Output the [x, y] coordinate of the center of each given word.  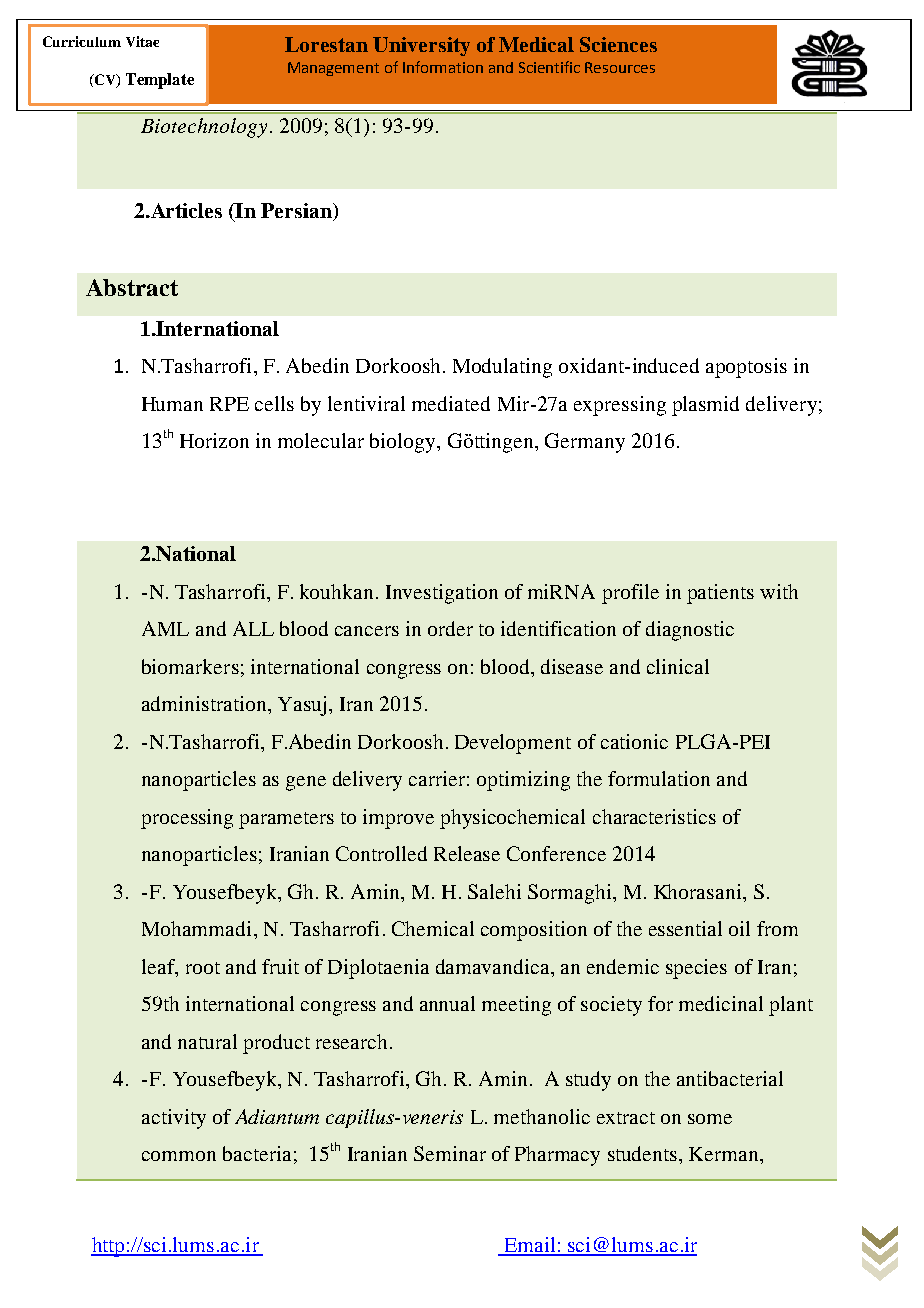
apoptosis [746, 368]
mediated [451, 403]
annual [447, 1003]
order [450, 628]
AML [165, 628]
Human [172, 404]
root [203, 968]
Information [443, 67]
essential [685, 928]
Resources [620, 67]
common [179, 1156]
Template [160, 81]
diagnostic [690, 631]
